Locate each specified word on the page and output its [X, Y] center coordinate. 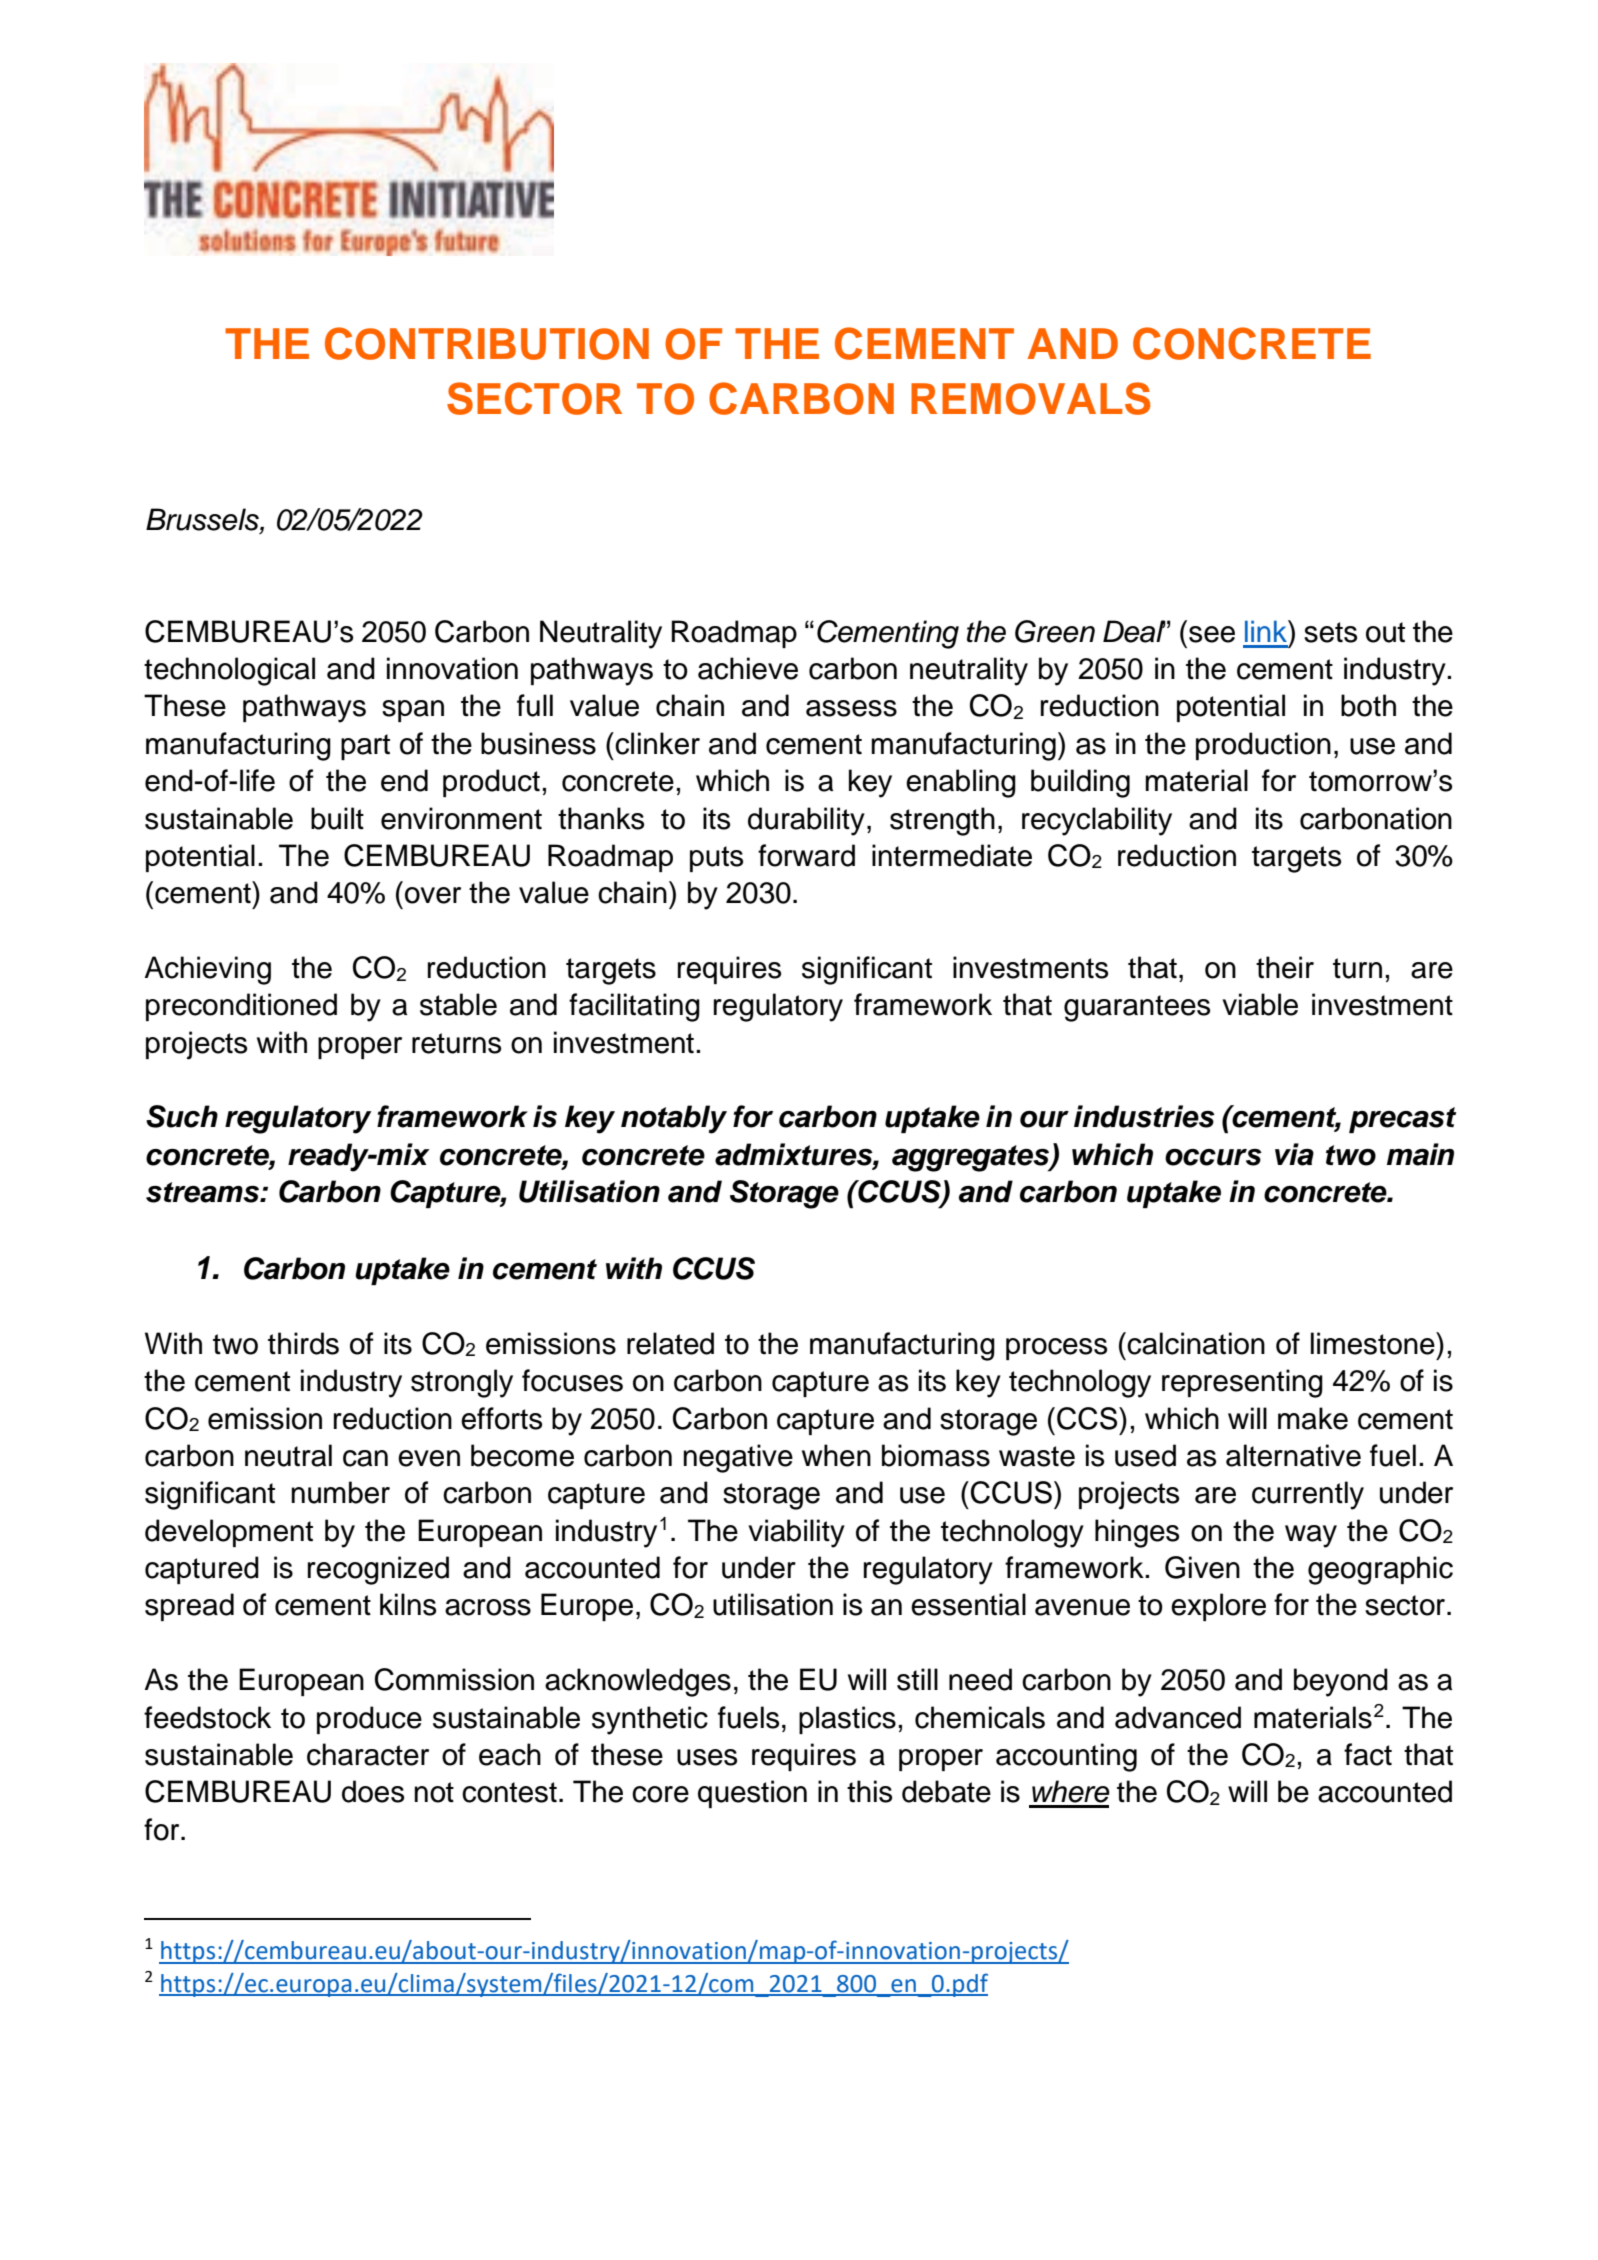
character [368, 1754]
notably [674, 1119]
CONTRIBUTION [487, 343]
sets [1330, 632]
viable [1260, 1004]
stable [458, 1004]
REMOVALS [1030, 398]
